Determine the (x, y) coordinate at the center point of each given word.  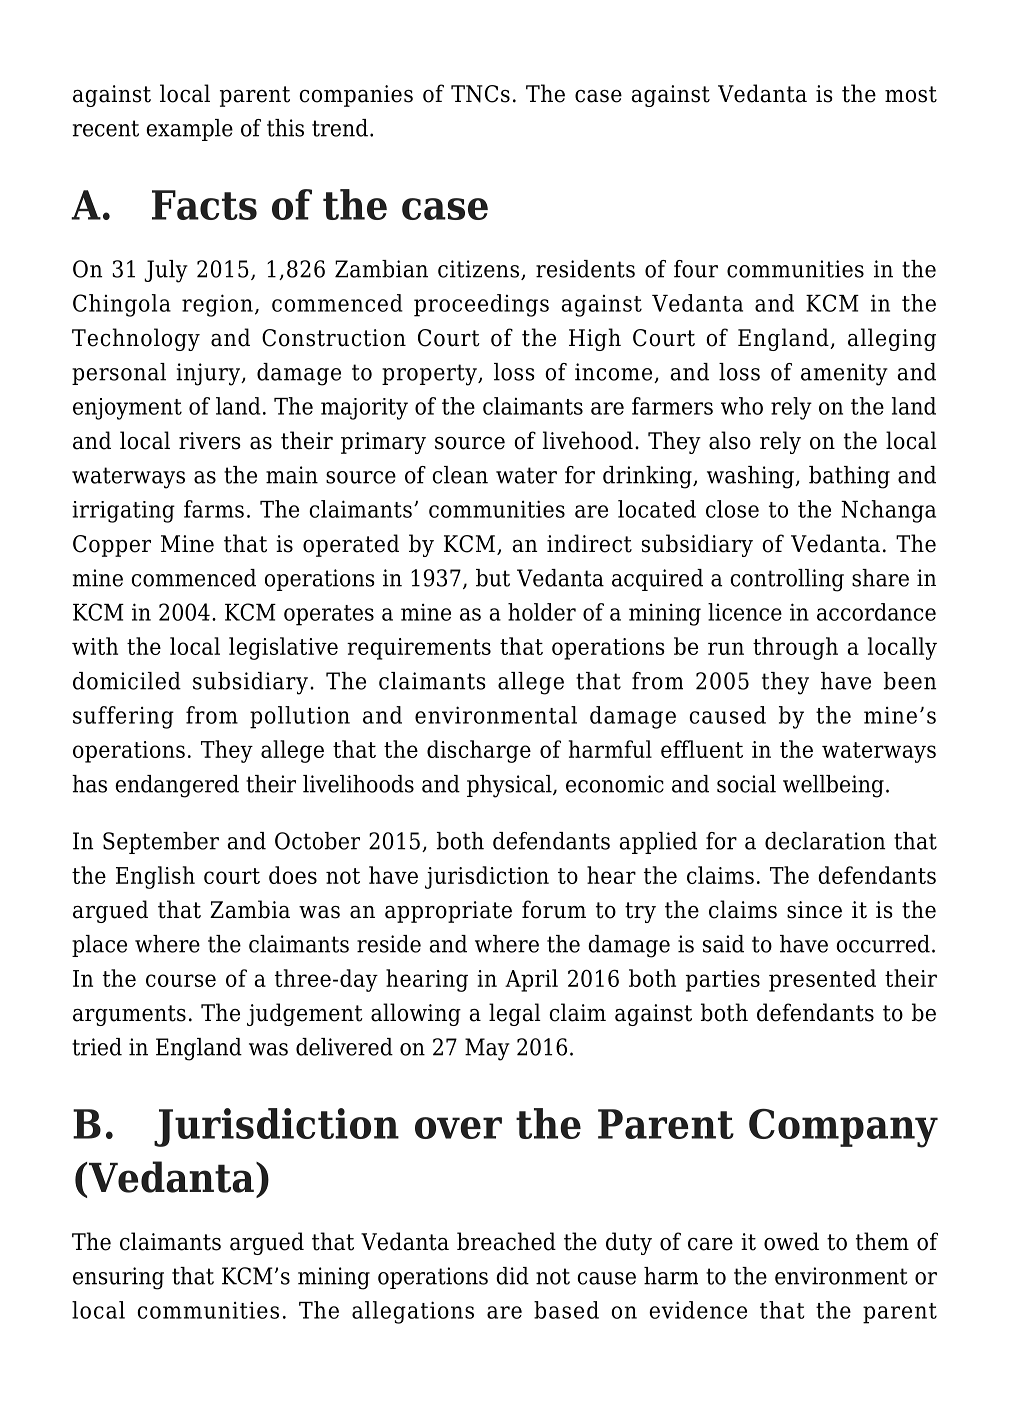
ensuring (118, 1278)
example (189, 130)
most (911, 94)
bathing (849, 477)
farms (214, 509)
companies (356, 96)
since (814, 910)
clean (460, 475)
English (155, 877)
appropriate (448, 912)
